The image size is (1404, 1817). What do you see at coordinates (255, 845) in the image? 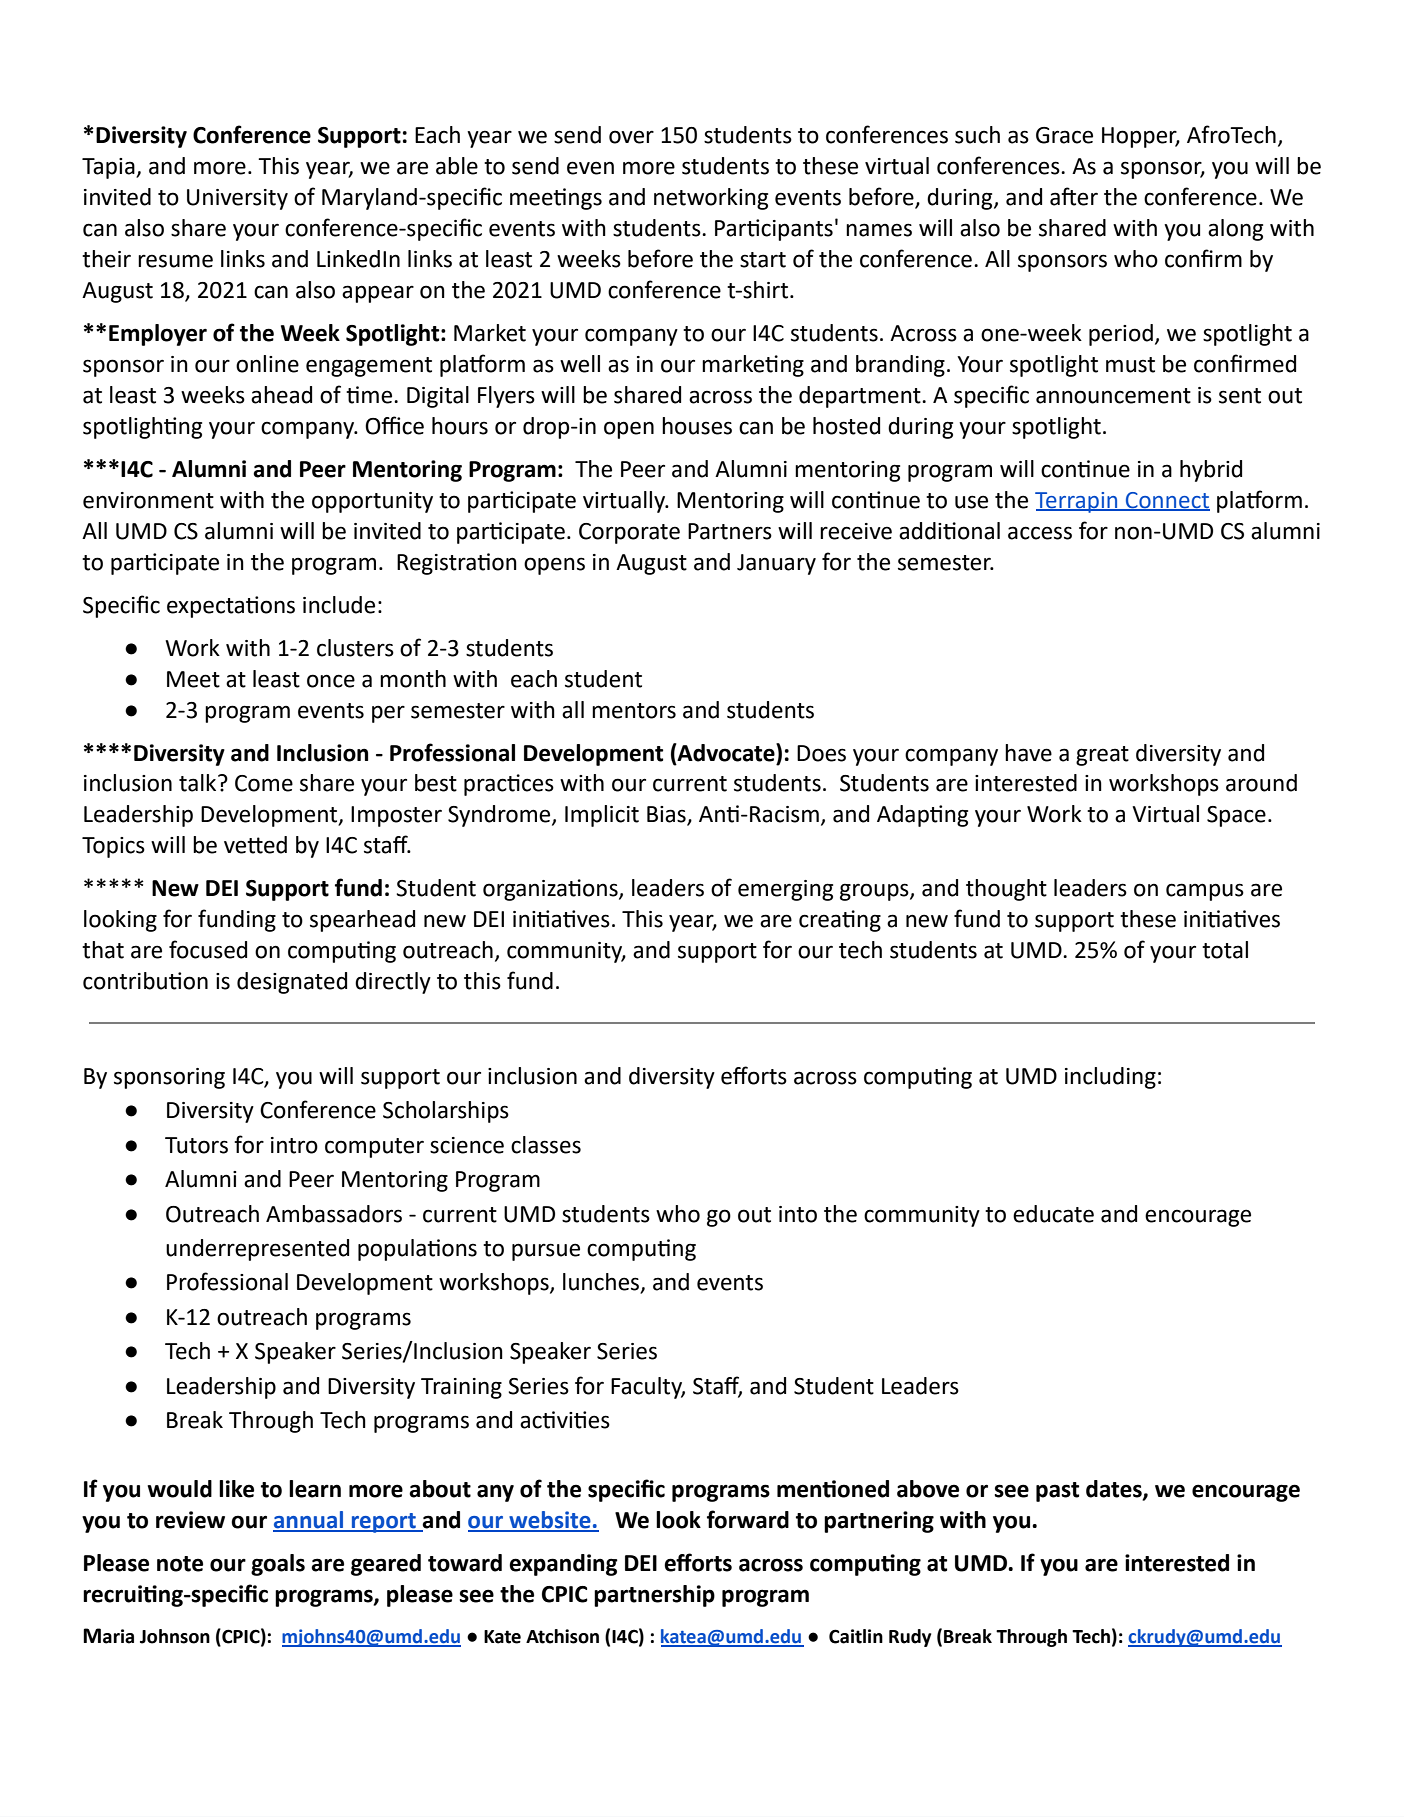
I see `vetted` at bounding box center [255, 845].
